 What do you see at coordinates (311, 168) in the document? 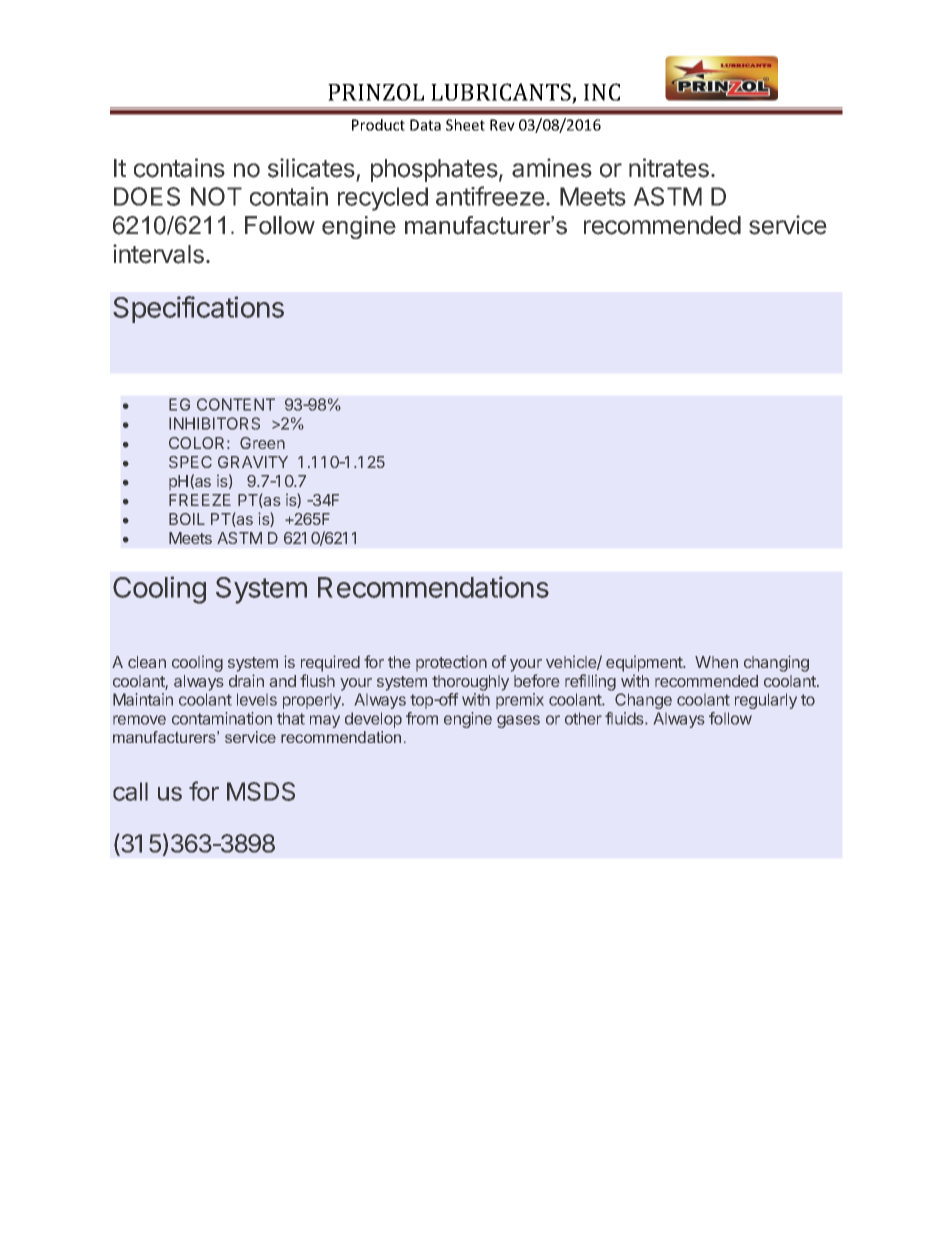
I see `silicates` at bounding box center [311, 168].
